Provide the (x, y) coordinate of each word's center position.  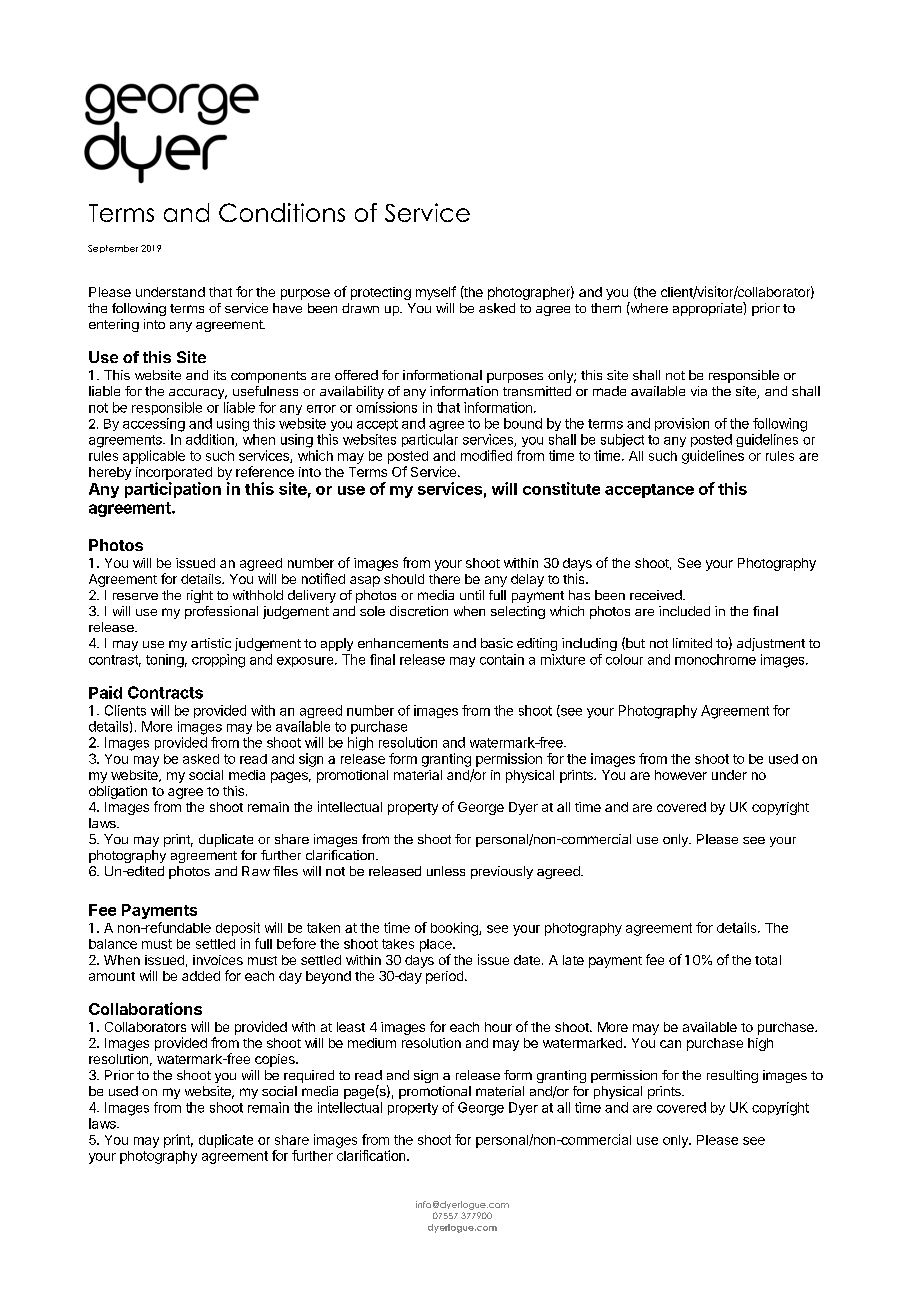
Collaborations (145, 1008)
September (113, 249)
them (606, 308)
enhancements (403, 643)
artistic (211, 643)
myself (436, 293)
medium (372, 1043)
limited (692, 643)
